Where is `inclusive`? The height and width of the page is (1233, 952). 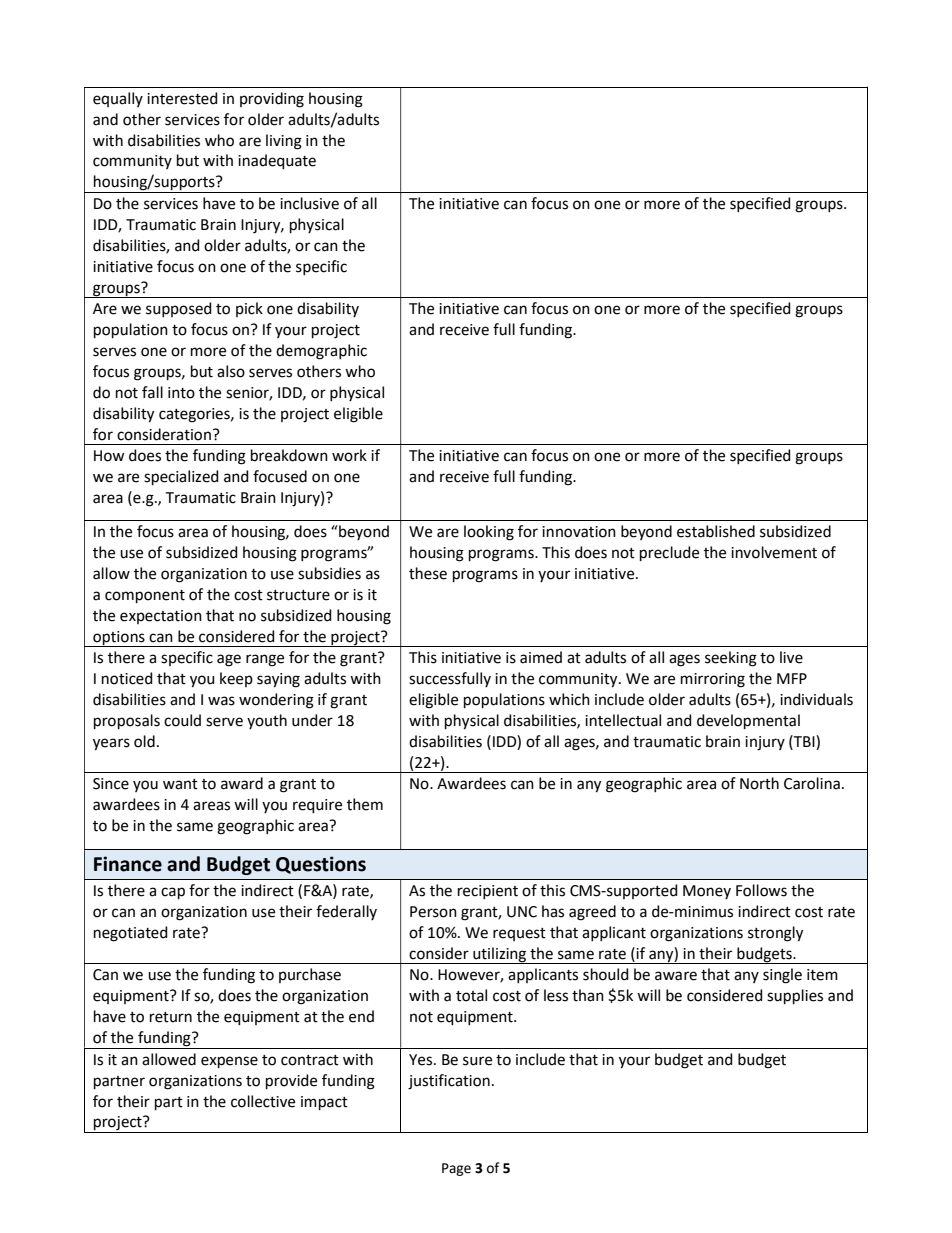
inclusive is located at coordinates (309, 203).
